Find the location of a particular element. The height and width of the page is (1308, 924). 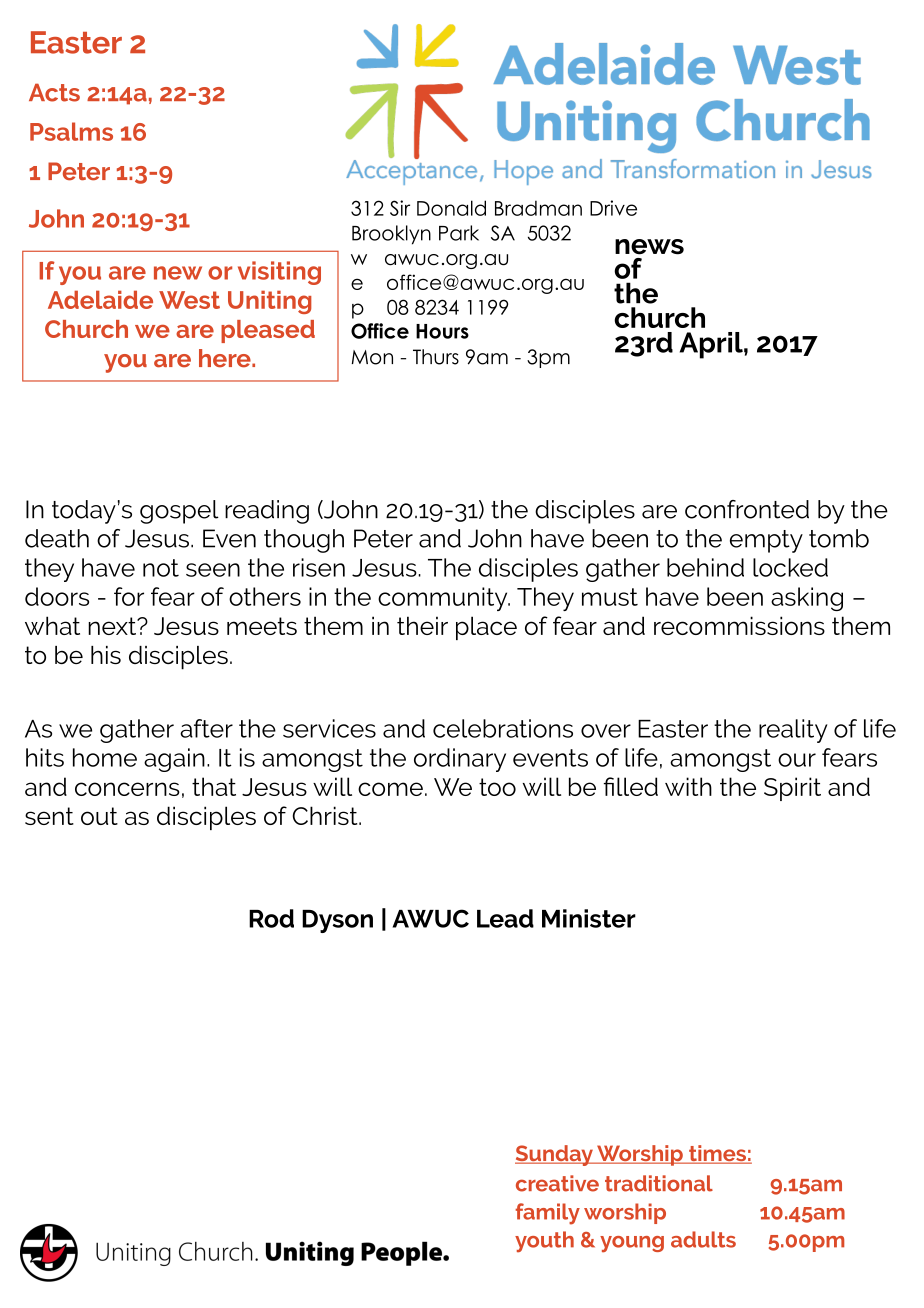

his is located at coordinates (106, 655).
